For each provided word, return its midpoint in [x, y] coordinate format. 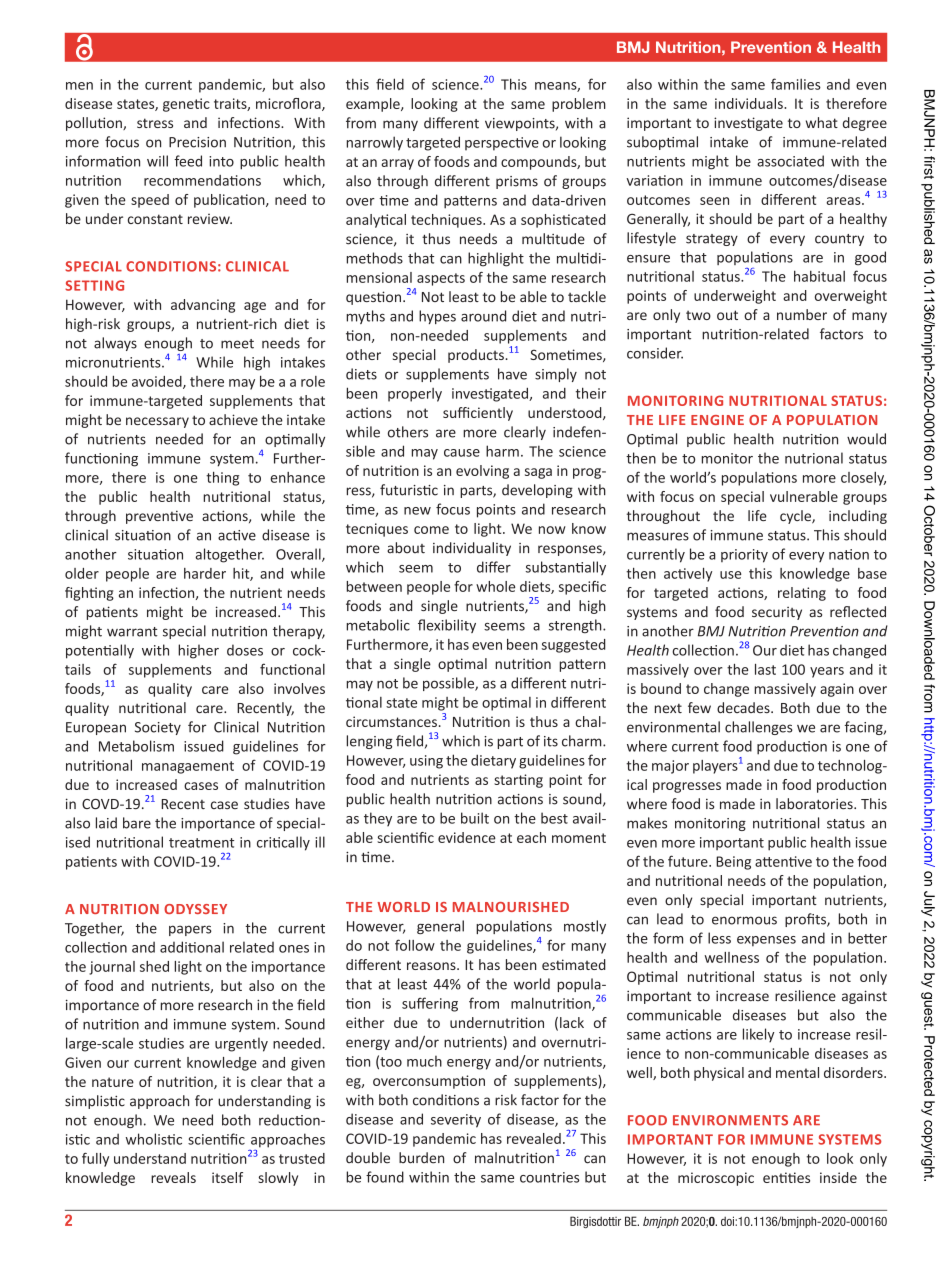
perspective [502, 144]
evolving [482, 472]
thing [222, 479]
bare [137, 823]
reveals [173, 1177]
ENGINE [717, 420]
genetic [186, 105]
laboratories [815, 803]
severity [456, 1121]
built [475, 818]
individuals [750, 103]
